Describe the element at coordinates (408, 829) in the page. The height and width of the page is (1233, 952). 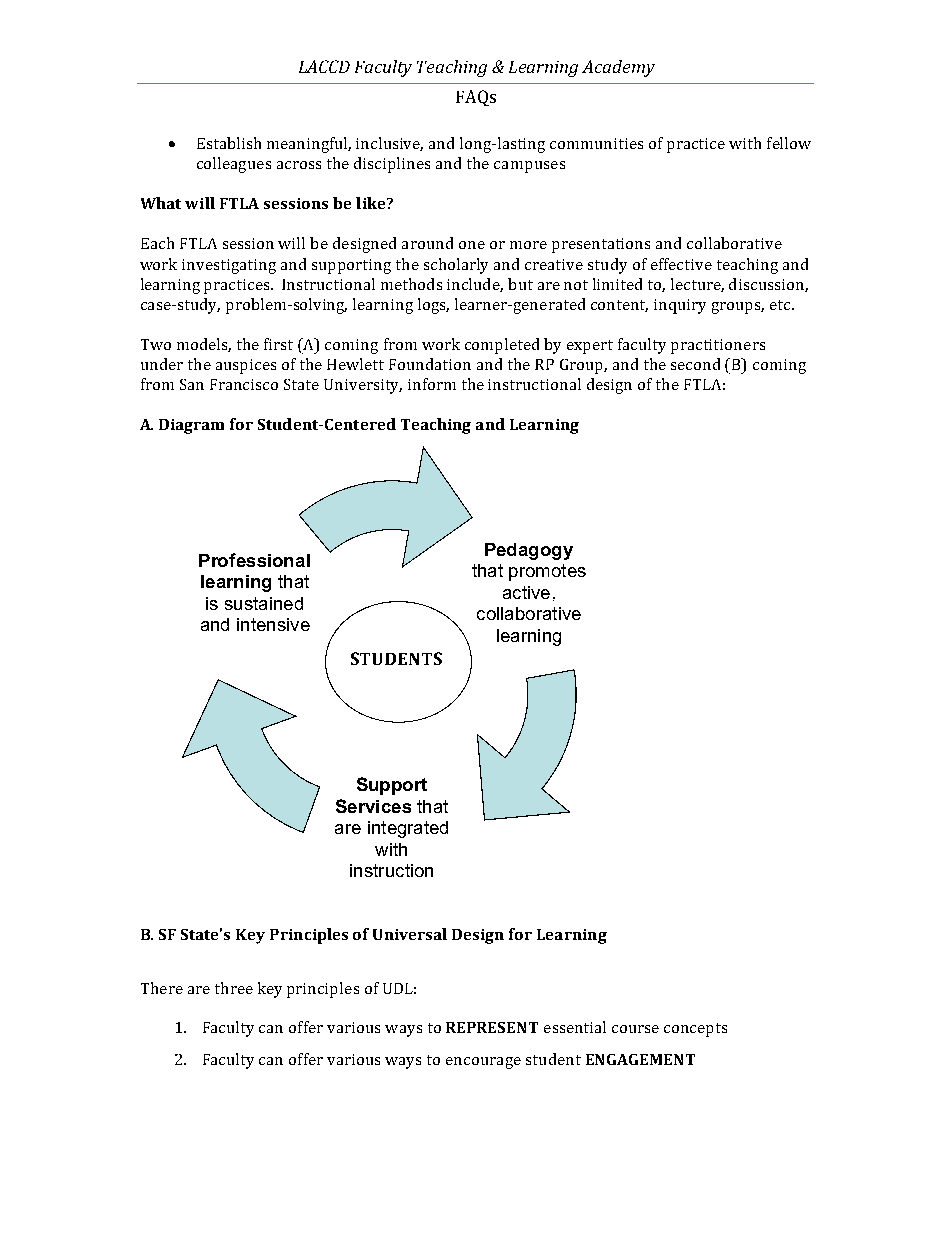
I see `integrated` at that location.
